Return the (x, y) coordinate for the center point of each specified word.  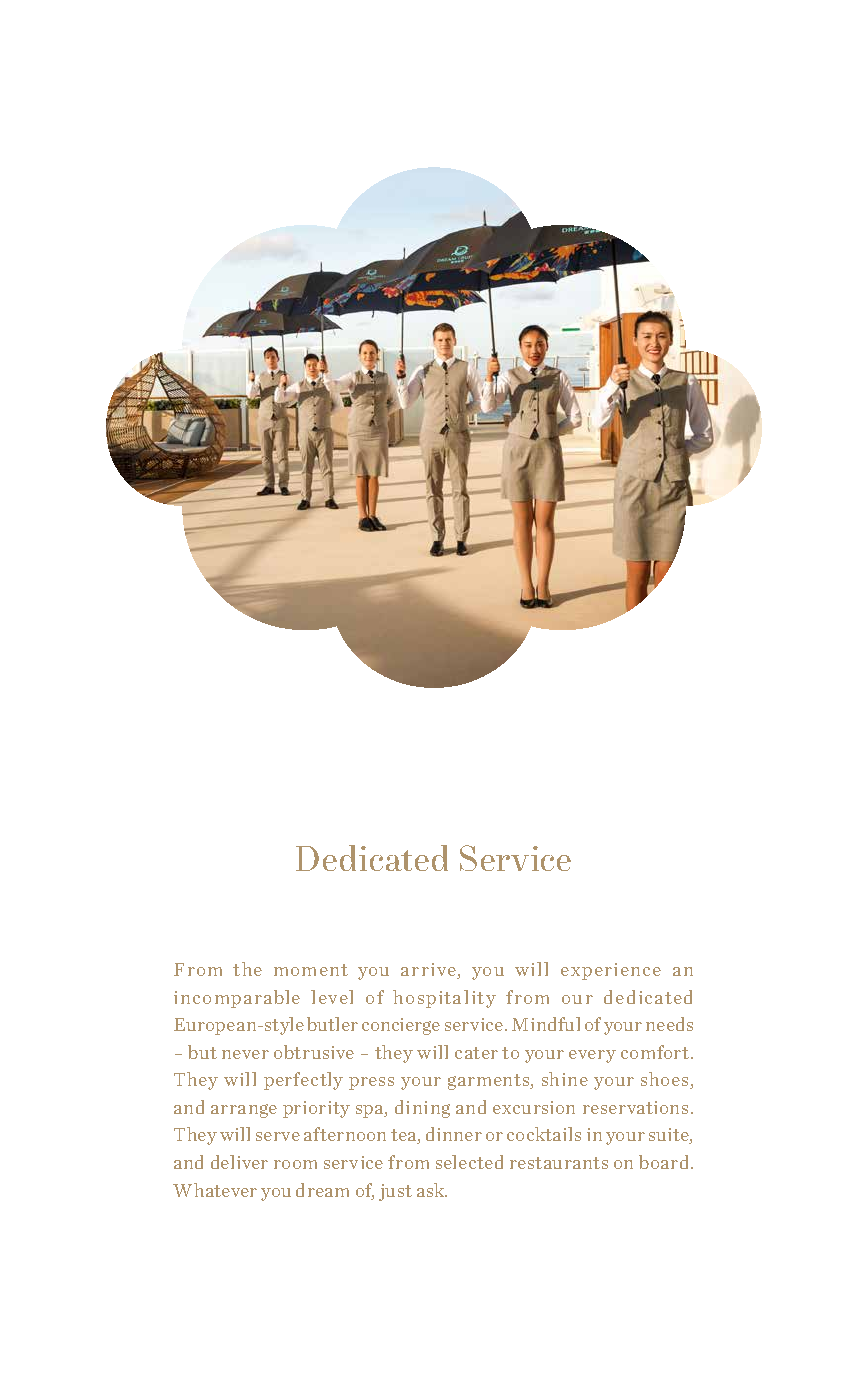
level (332, 997)
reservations (635, 1107)
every (592, 1056)
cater (476, 1053)
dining (422, 1109)
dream (322, 1190)
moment (311, 970)
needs (669, 1024)
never (245, 1054)
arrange (244, 1111)
